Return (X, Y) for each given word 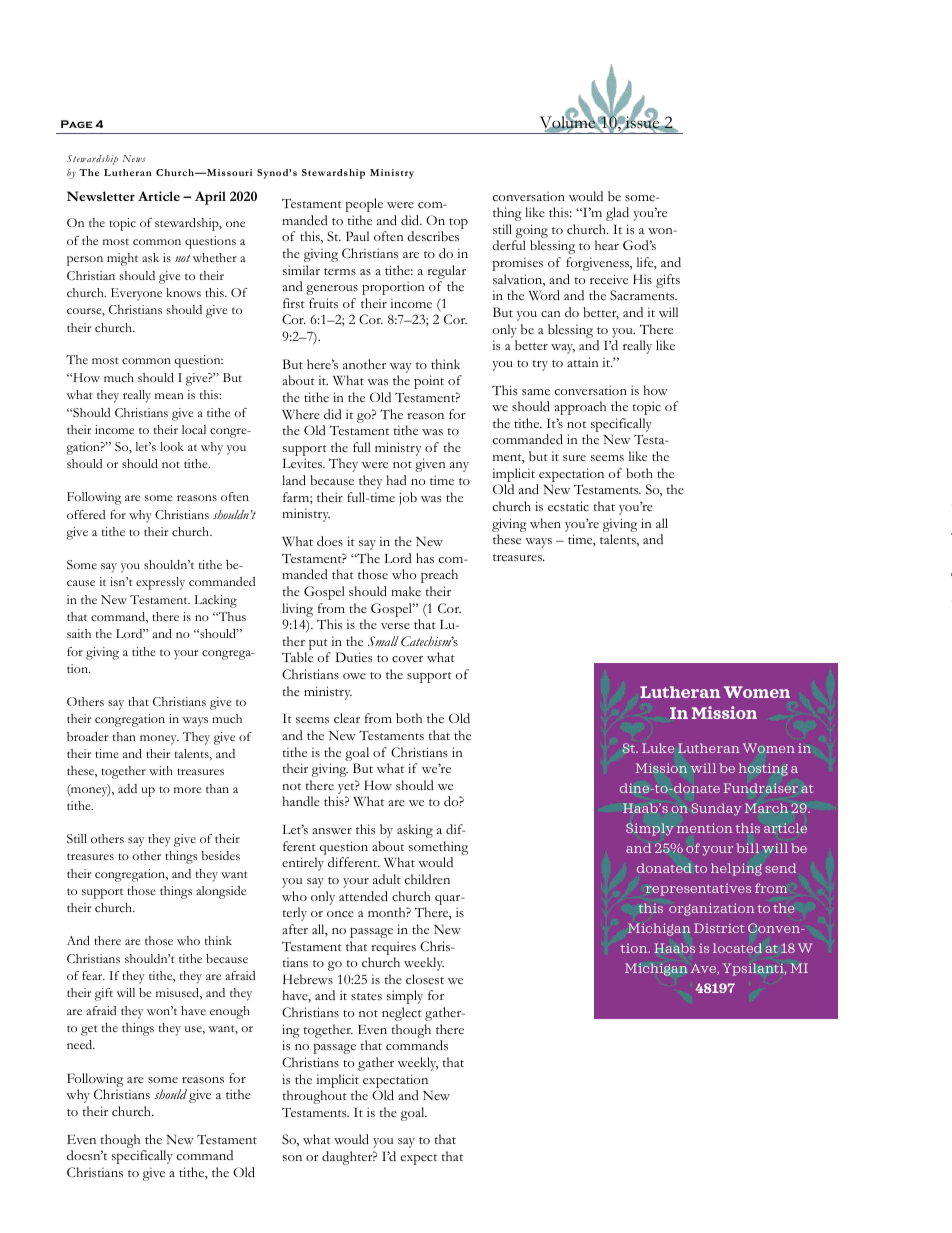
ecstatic (568, 506)
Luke (658, 748)
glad (617, 214)
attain (583, 362)
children (427, 879)
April (210, 198)
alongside (221, 892)
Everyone (136, 294)
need (81, 1044)
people (364, 205)
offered (86, 514)
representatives (698, 889)
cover (407, 659)
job (408, 499)
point (429, 382)
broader (87, 736)
